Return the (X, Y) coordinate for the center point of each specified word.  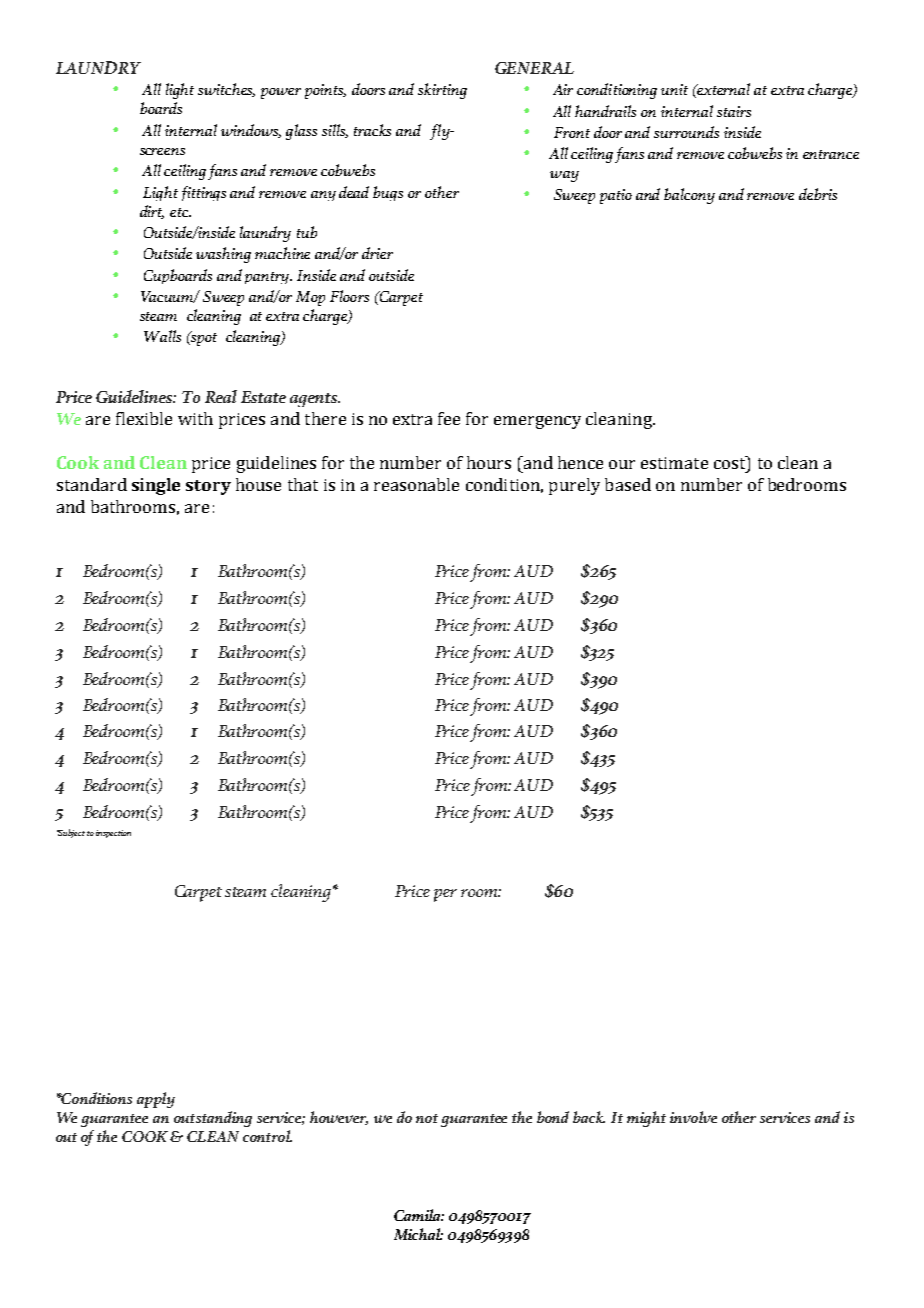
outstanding (213, 1119)
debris (818, 194)
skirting (442, 91)
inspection (113, 834)
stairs (734, 111)
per (445, 895)
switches (226, 90)
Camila (419, 1215)
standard (92, 484)
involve (693, 1117)
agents (315, 400)
